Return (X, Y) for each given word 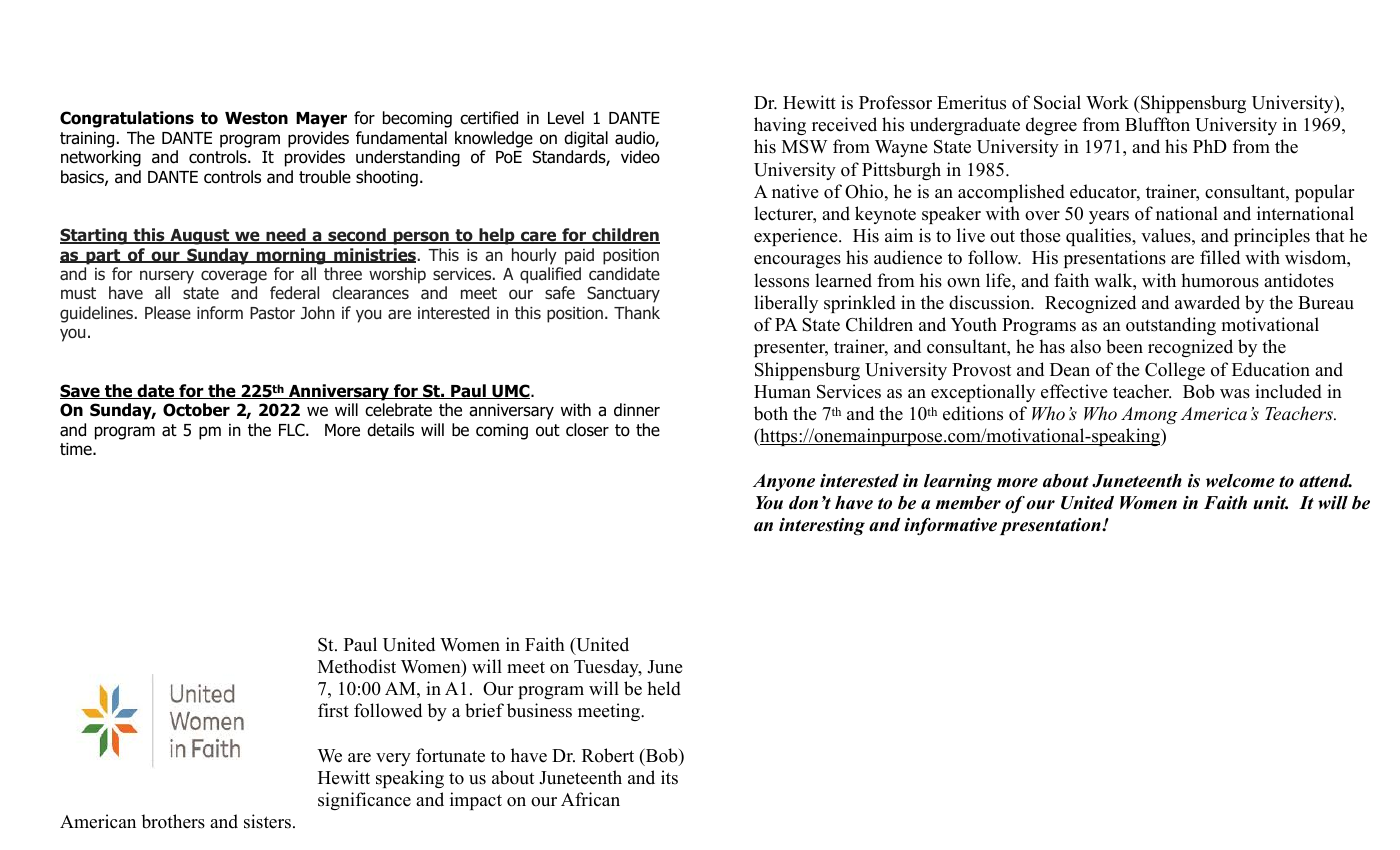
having (780, 126)
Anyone (784, 482)
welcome (1240, 481)
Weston (256, 118)
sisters (267, 821)
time (77, 449)
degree (1051, 126)
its (669, 777)
